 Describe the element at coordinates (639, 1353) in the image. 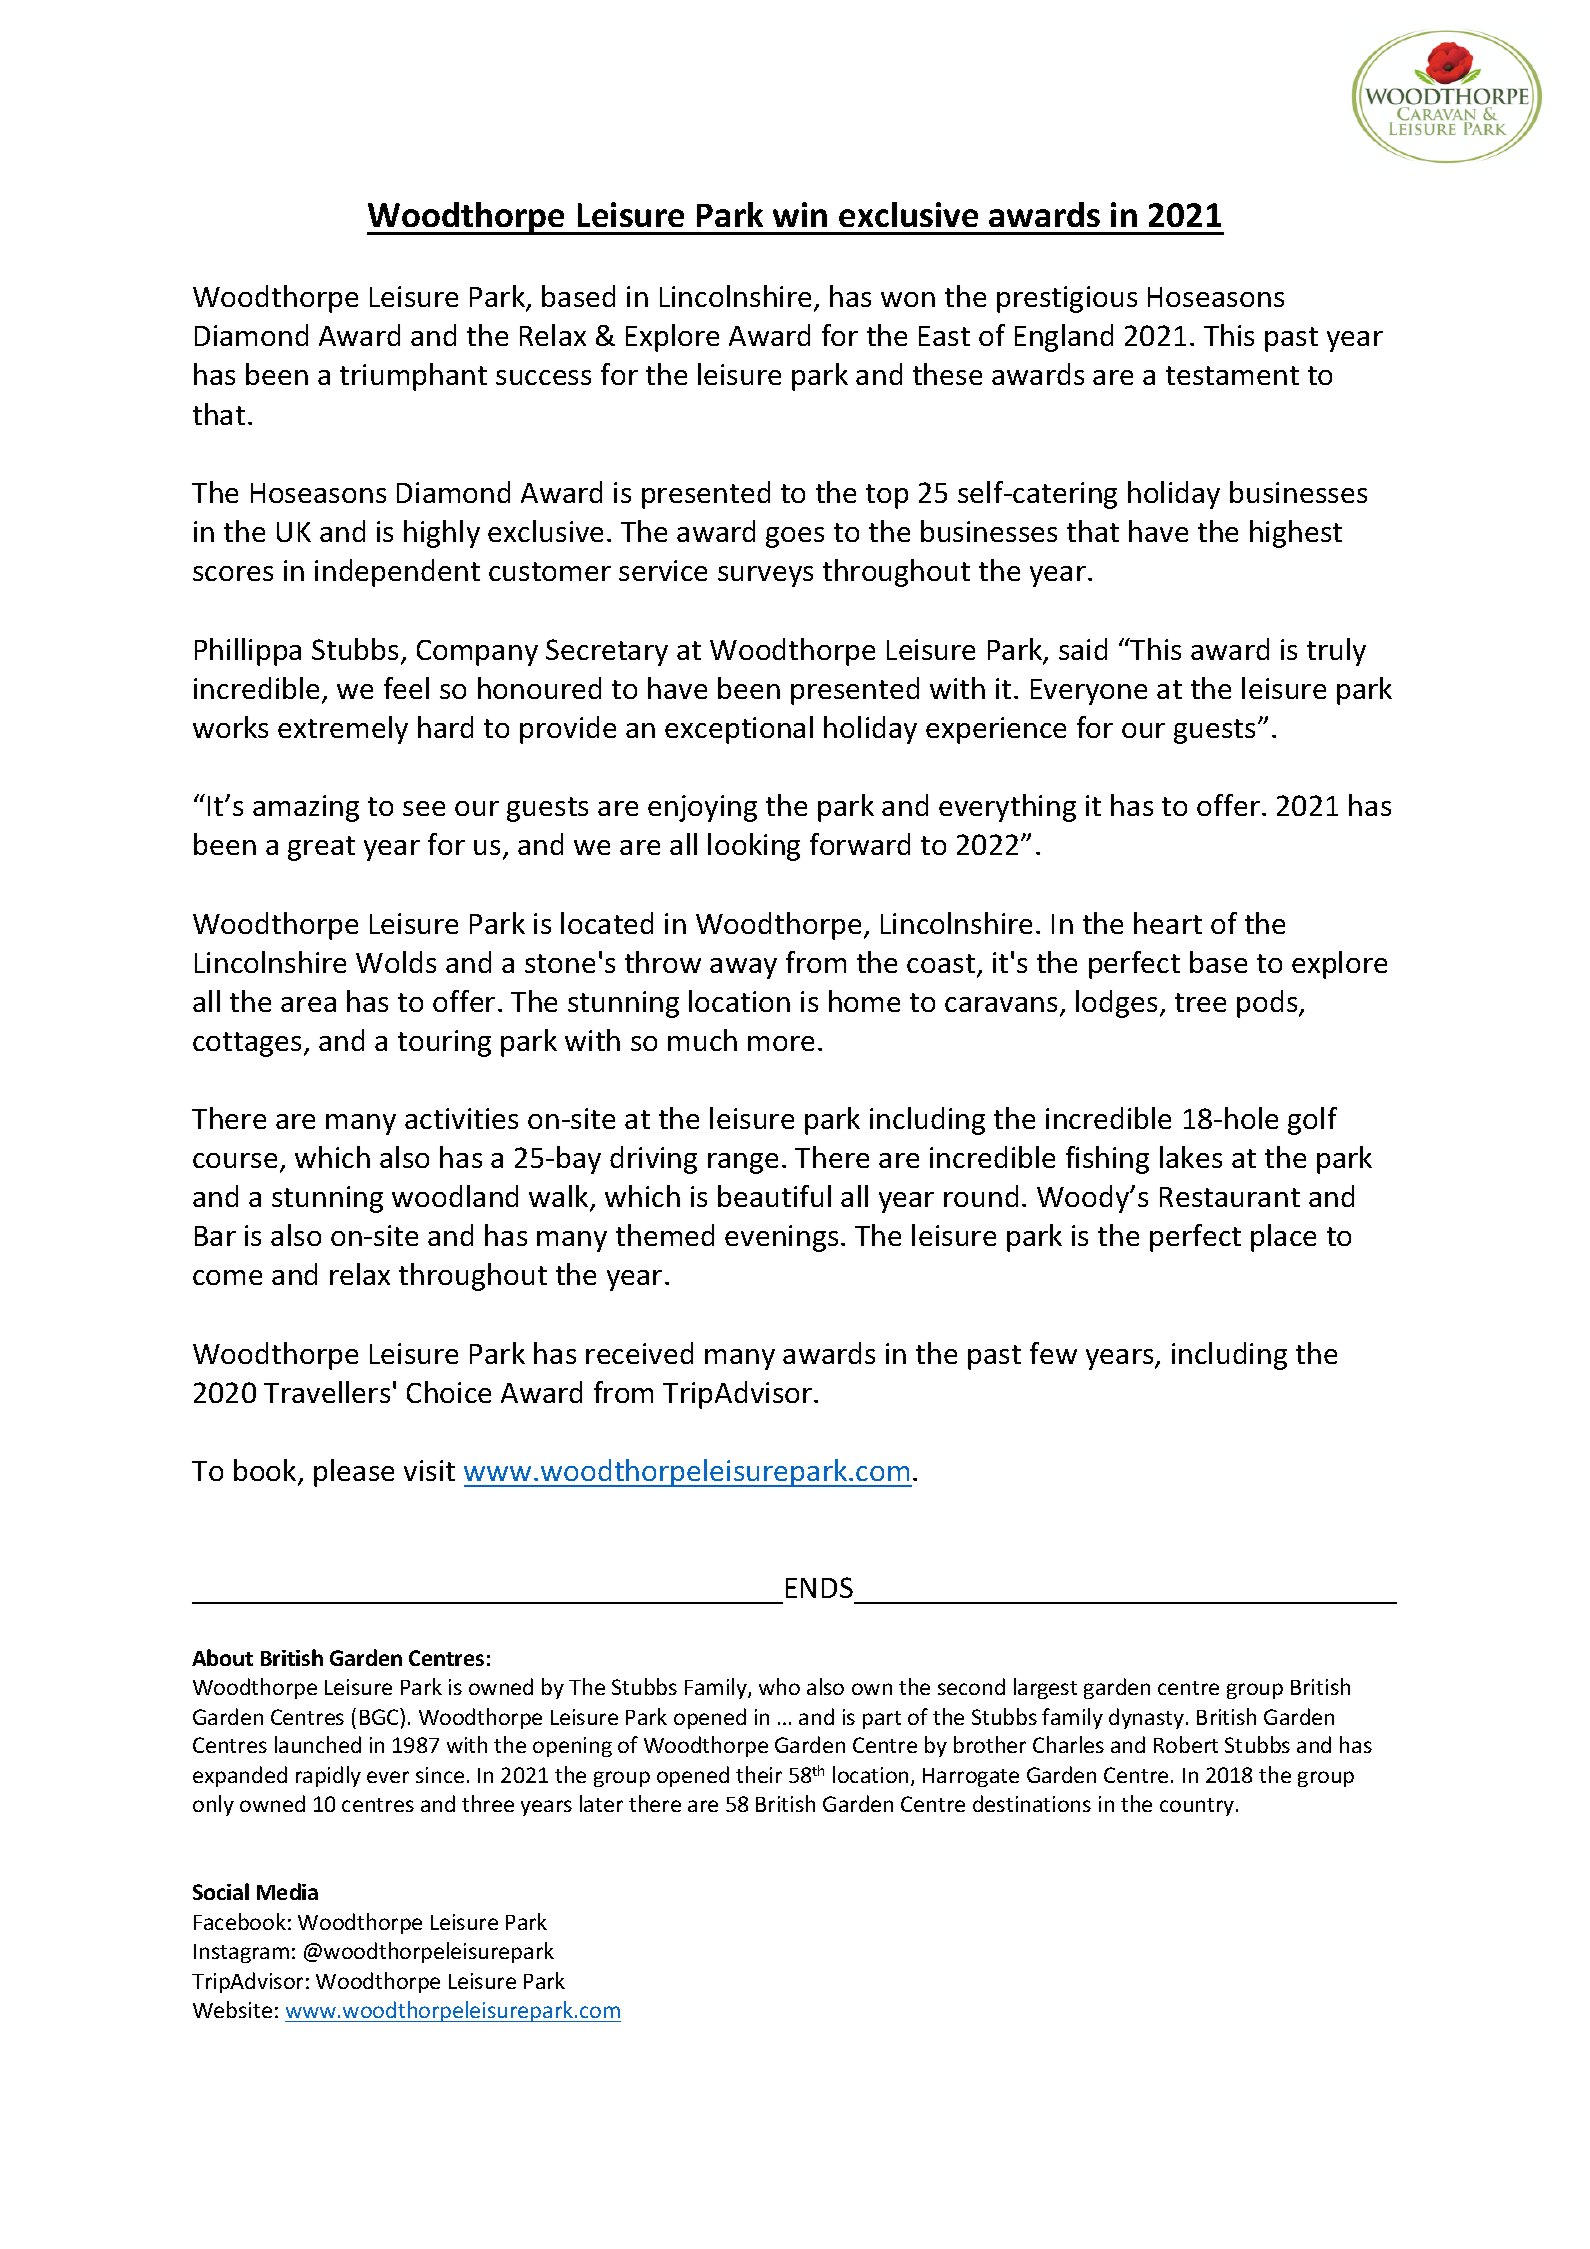

I see `received` at that location.
